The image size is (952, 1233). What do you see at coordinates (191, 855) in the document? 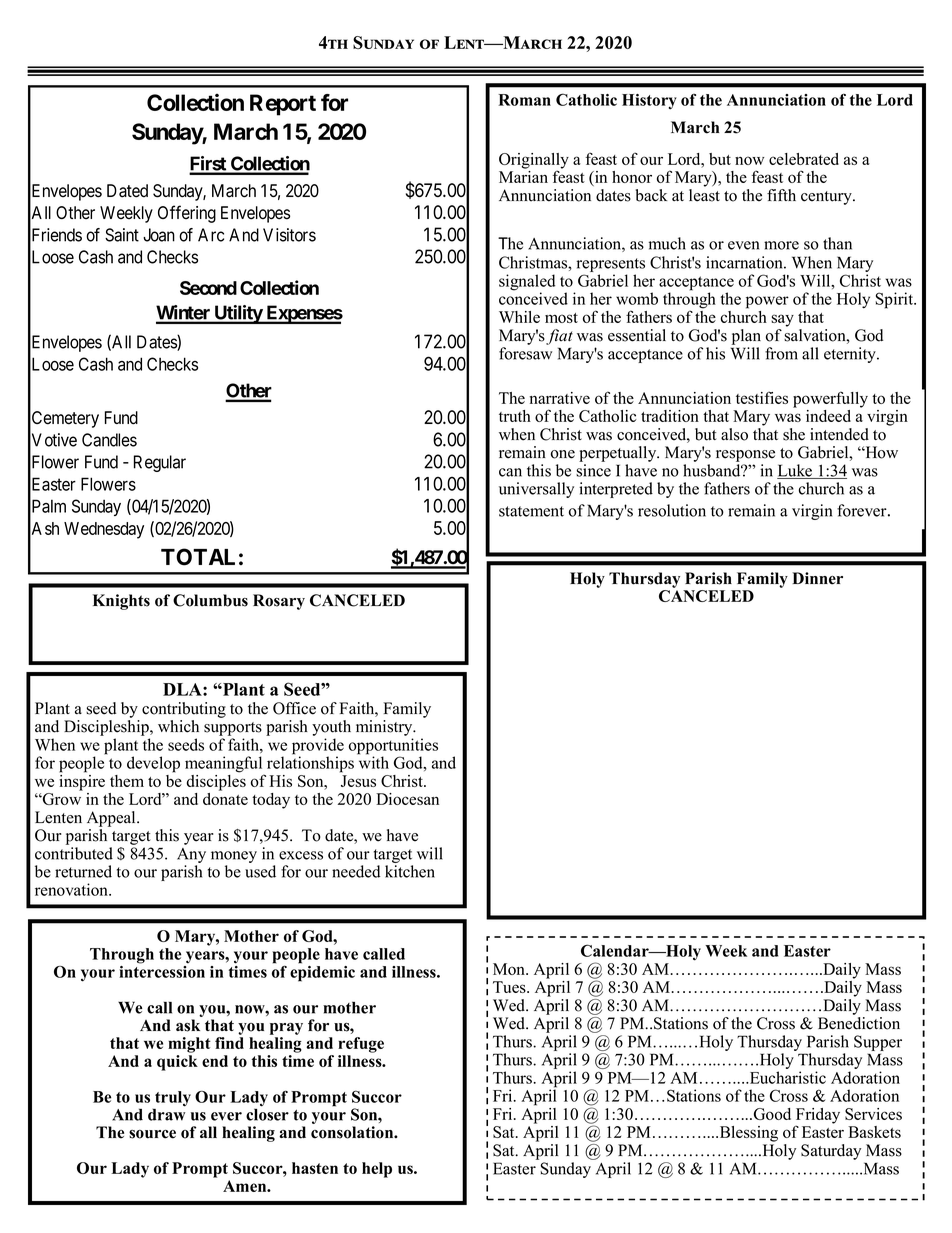
I see `Any` at bounding box center [191, 855].
